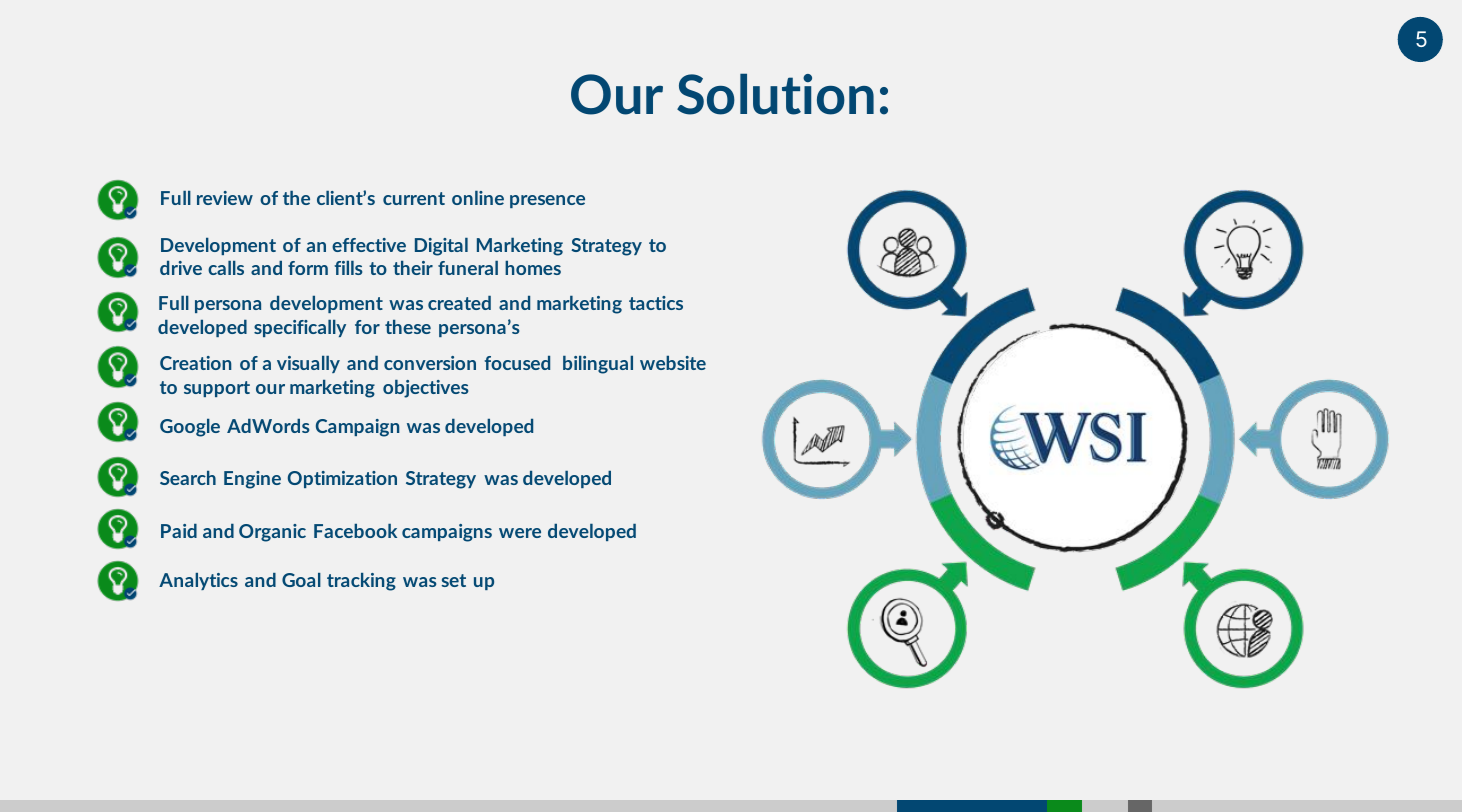 This screenshot has width=1462, height=812. Describe the element at coordinates (478, 198) in the screenshot. I see `online` at that location.
